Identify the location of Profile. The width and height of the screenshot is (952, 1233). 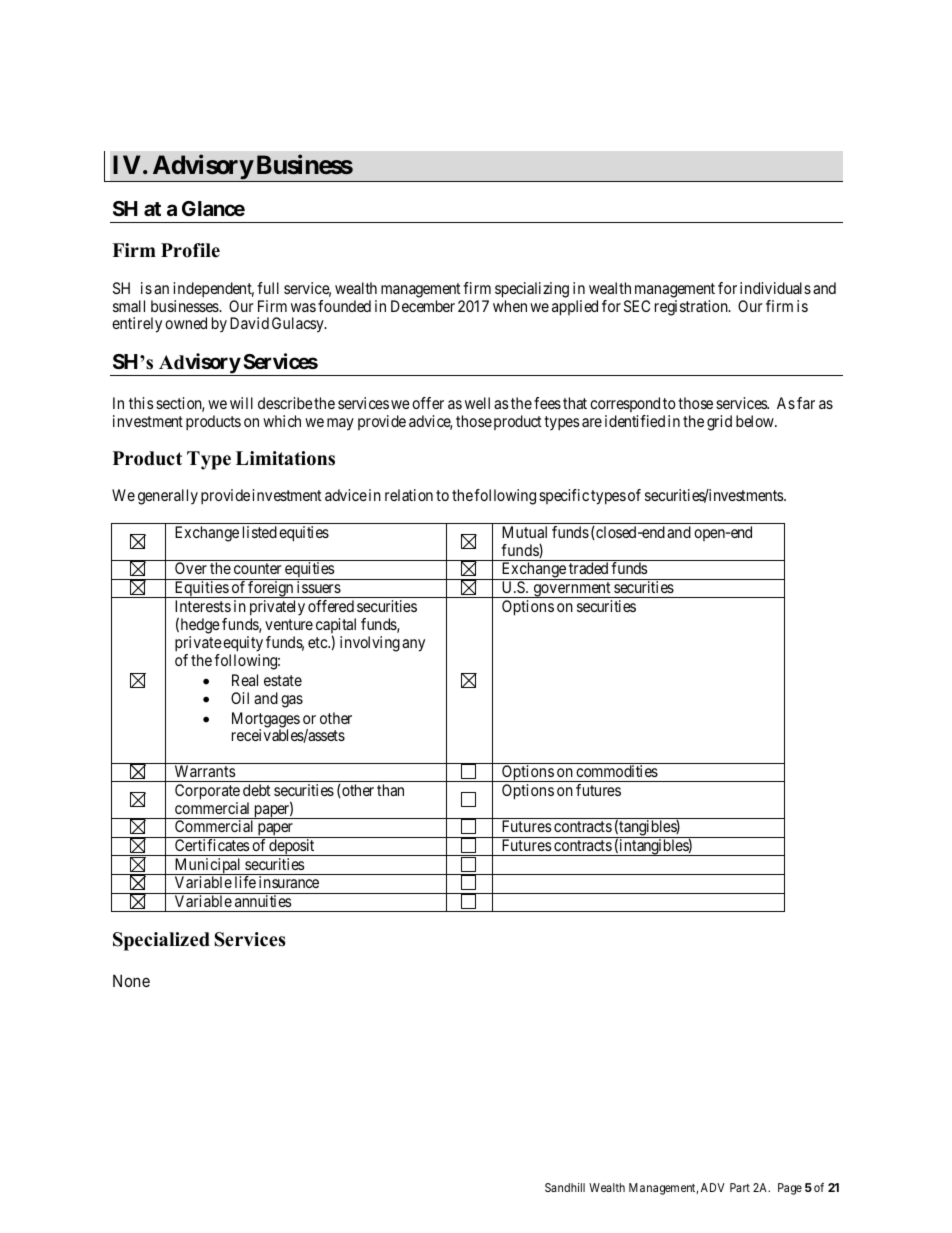
(190, 250).
